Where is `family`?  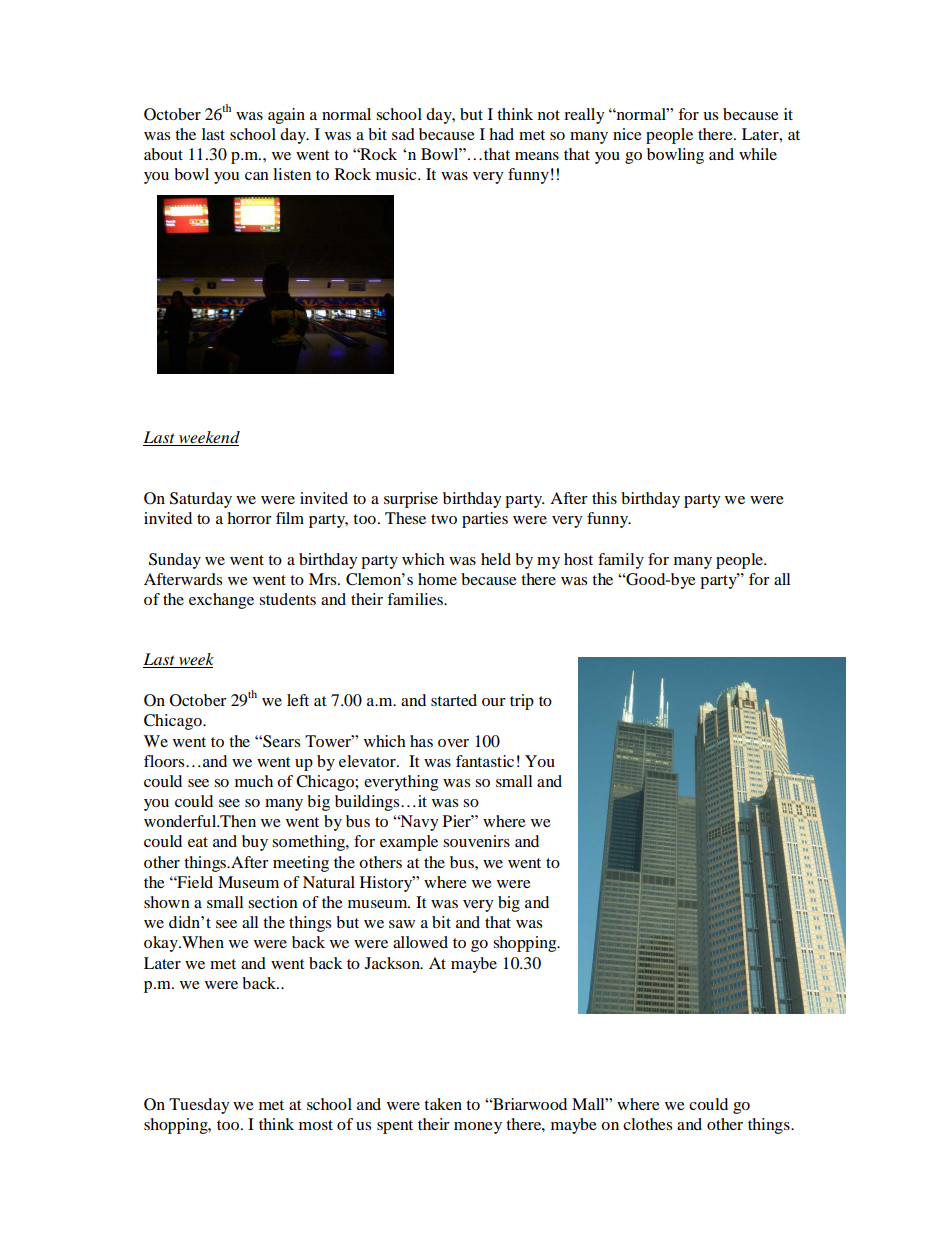
family is located at coordinates (621, 561).
